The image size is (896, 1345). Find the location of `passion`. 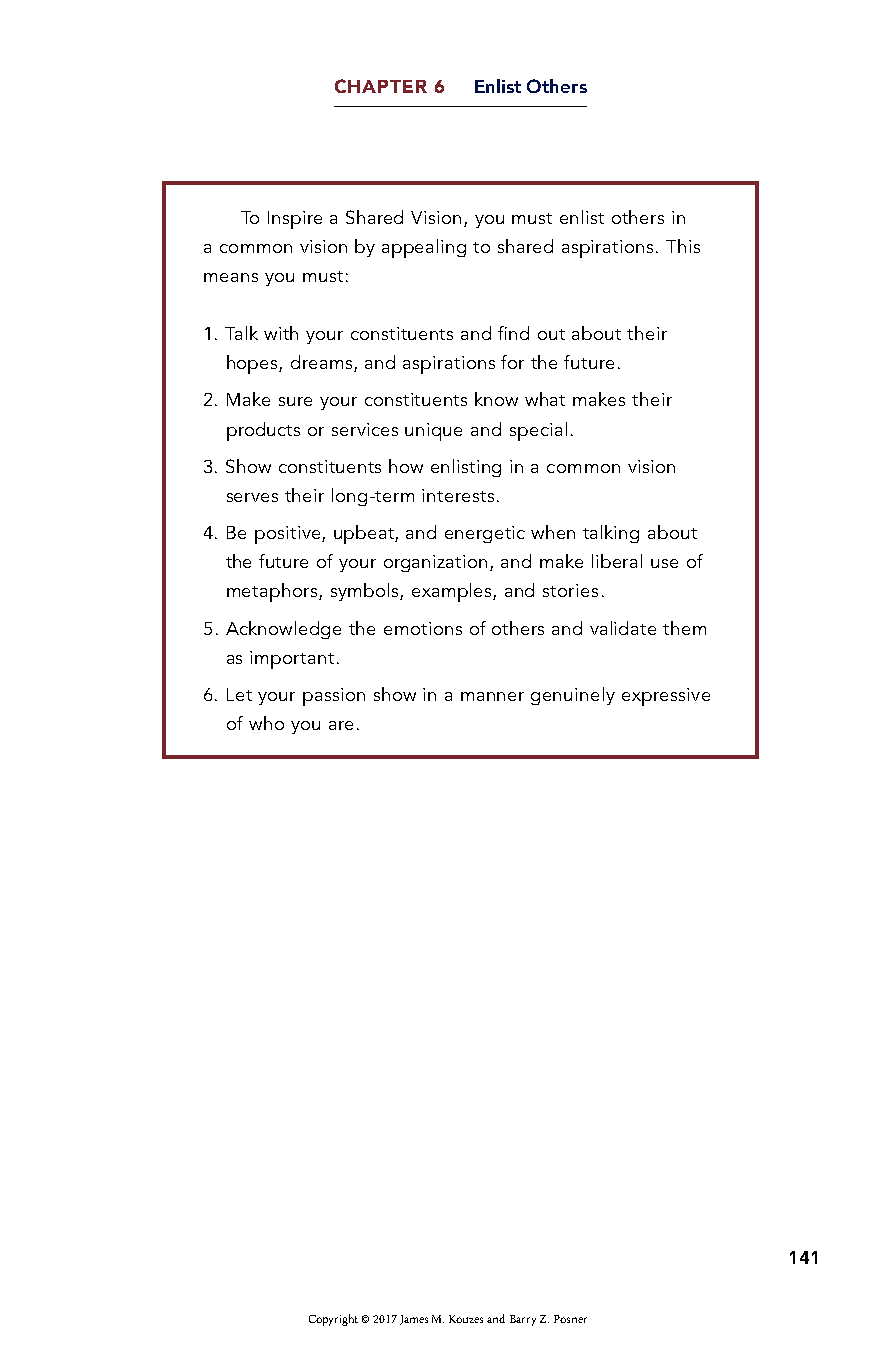

passion is located at coordinates (334, 697).
